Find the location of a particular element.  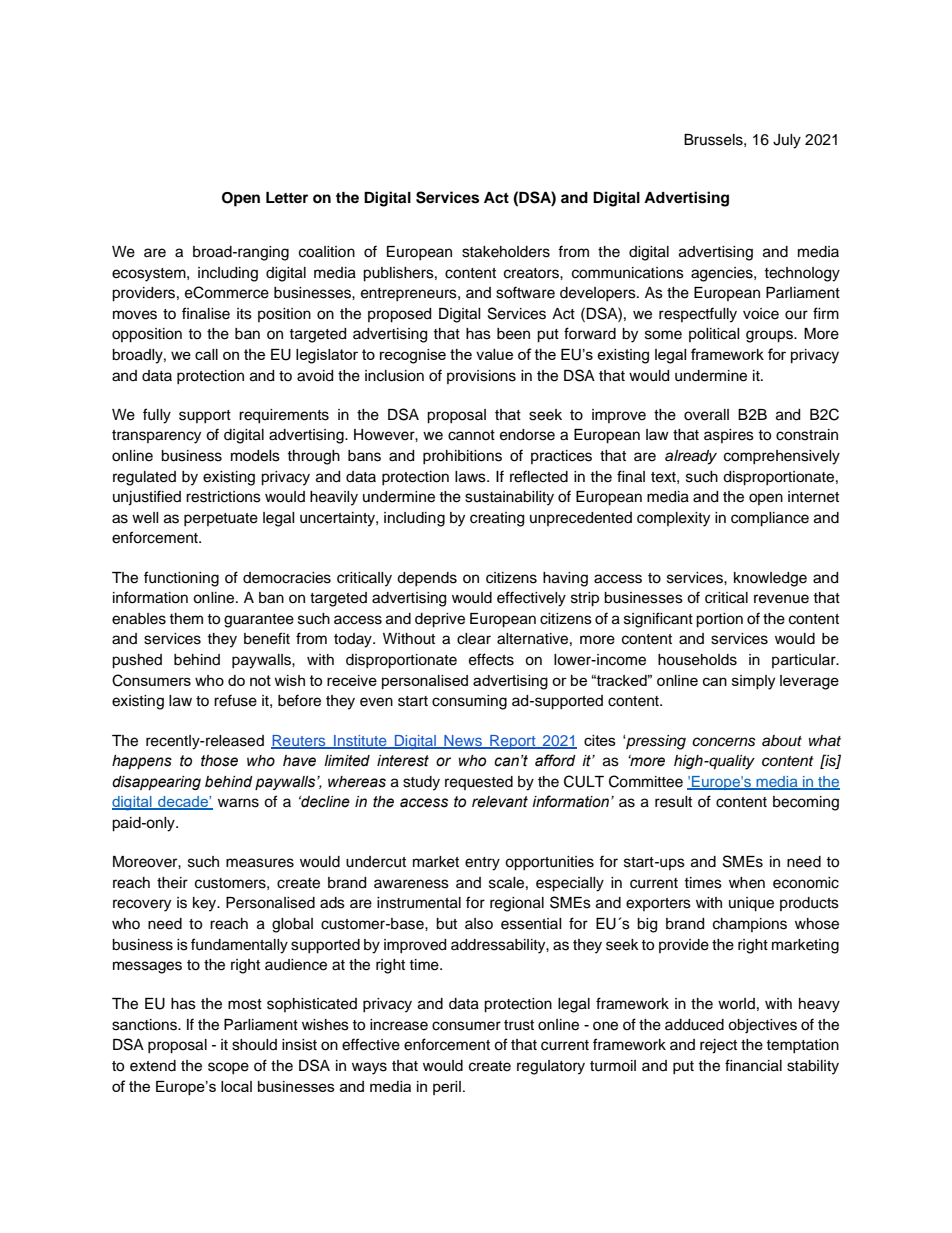

refuse is located at coordinates (235, 700).
